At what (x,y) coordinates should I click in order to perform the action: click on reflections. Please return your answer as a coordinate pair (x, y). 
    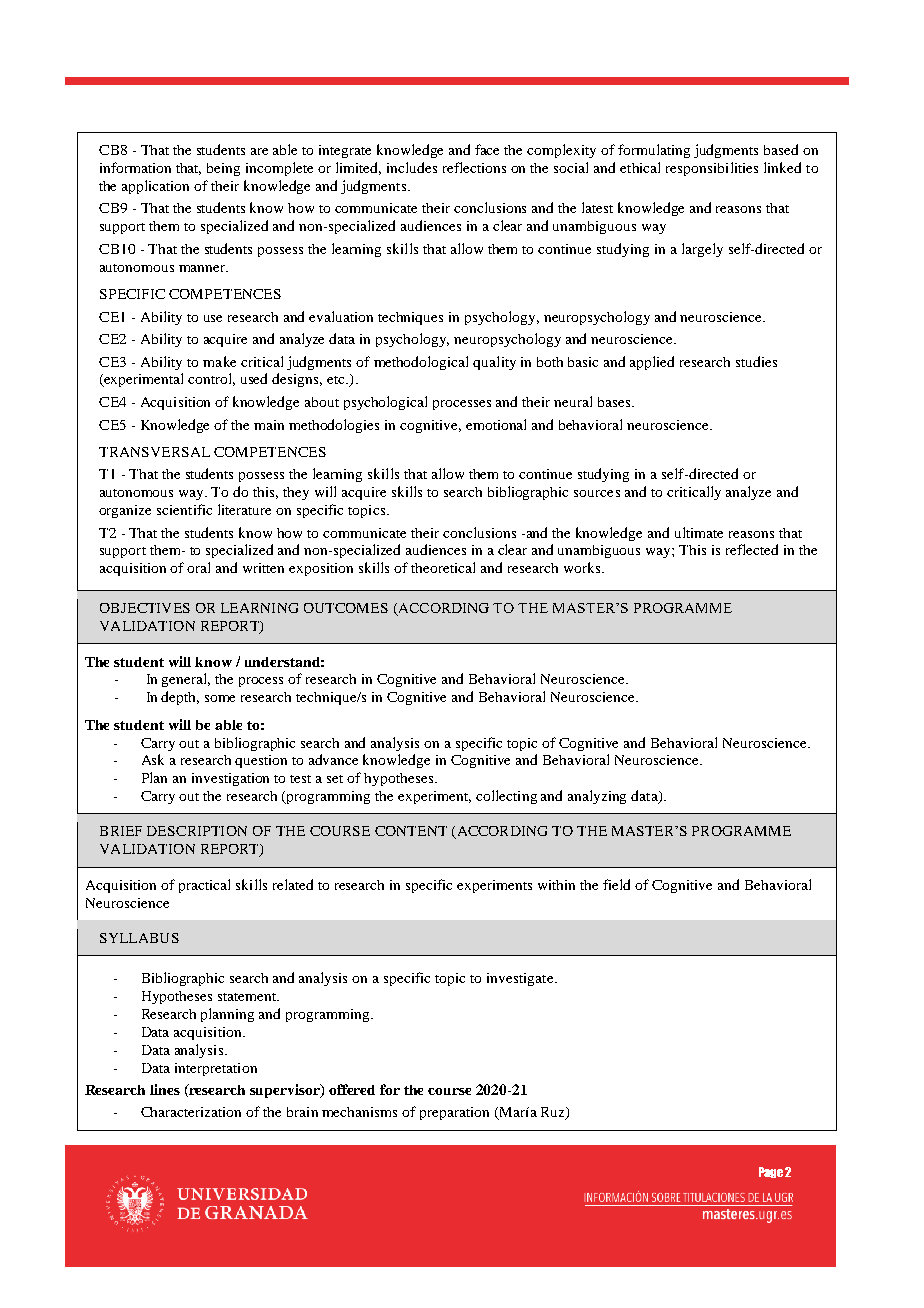
    Looking at the image, I should click on (474, 167).
